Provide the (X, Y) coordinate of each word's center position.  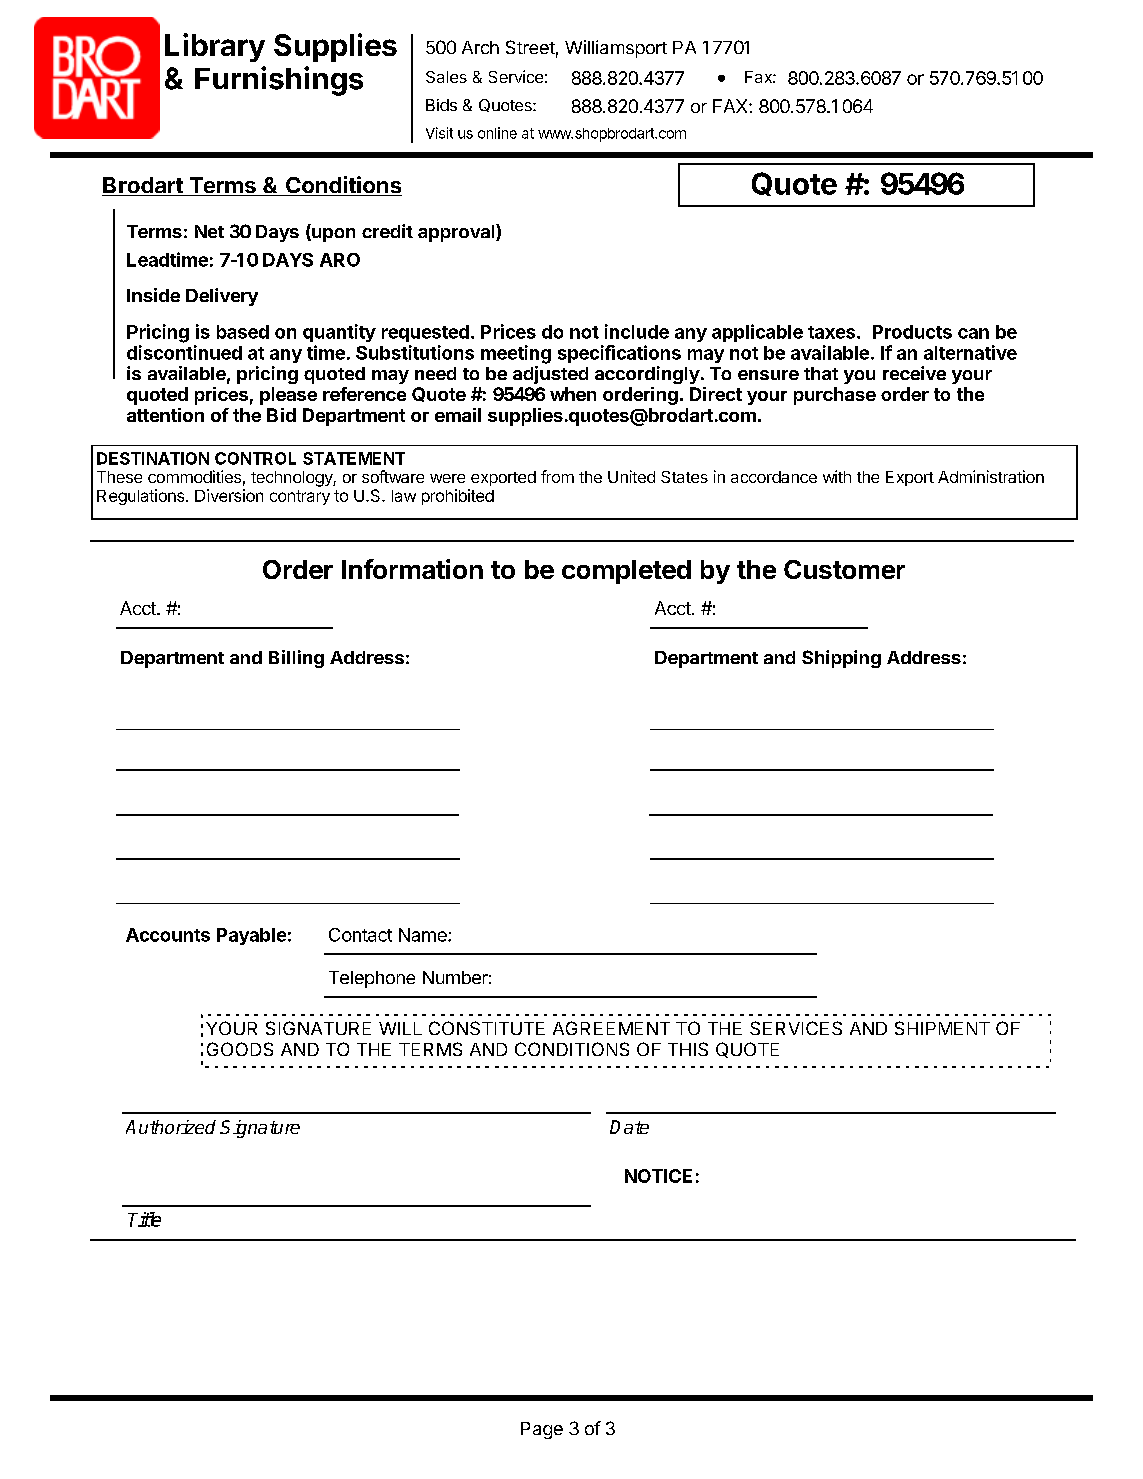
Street (530, 47)
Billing (296, 659)
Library (215, 47)
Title (144, 1219)
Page (542, 1430)
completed (626, 572)
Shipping (841, 659)
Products (912, 332)
